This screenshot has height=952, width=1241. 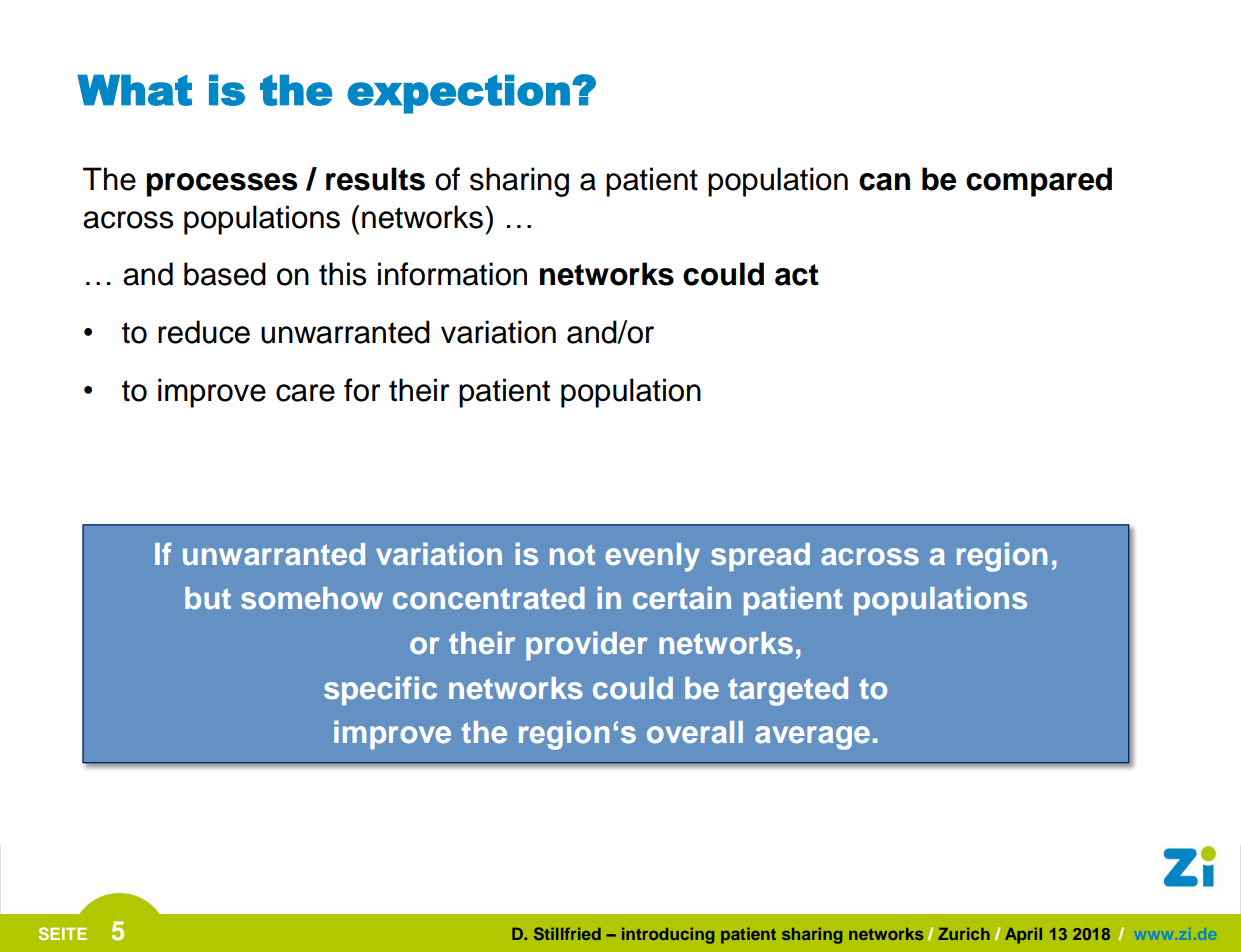 I want to click on Zurich, so click(x=964, y=933).
